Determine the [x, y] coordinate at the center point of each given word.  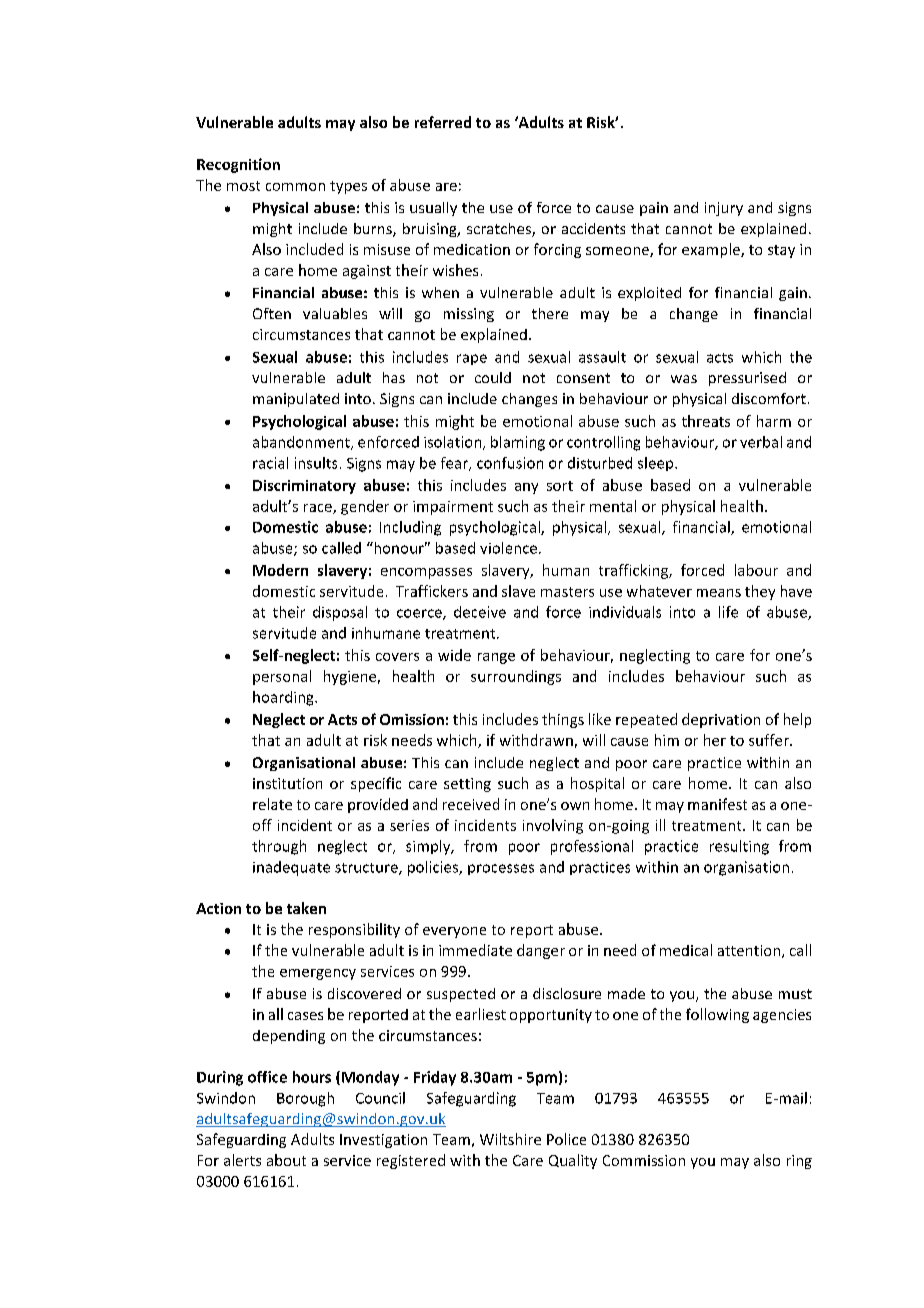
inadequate [291, 868]
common [295, 187]
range [496, 658]
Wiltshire [510, 1139]
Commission [644, 1160]
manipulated [296, 400]
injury [724, 209]
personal [282, 677]
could [493, 377]
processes [501, 869]
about [286, 1160]
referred [443, 122]
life [728, 612]
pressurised [747, 379]
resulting [739, 847]
